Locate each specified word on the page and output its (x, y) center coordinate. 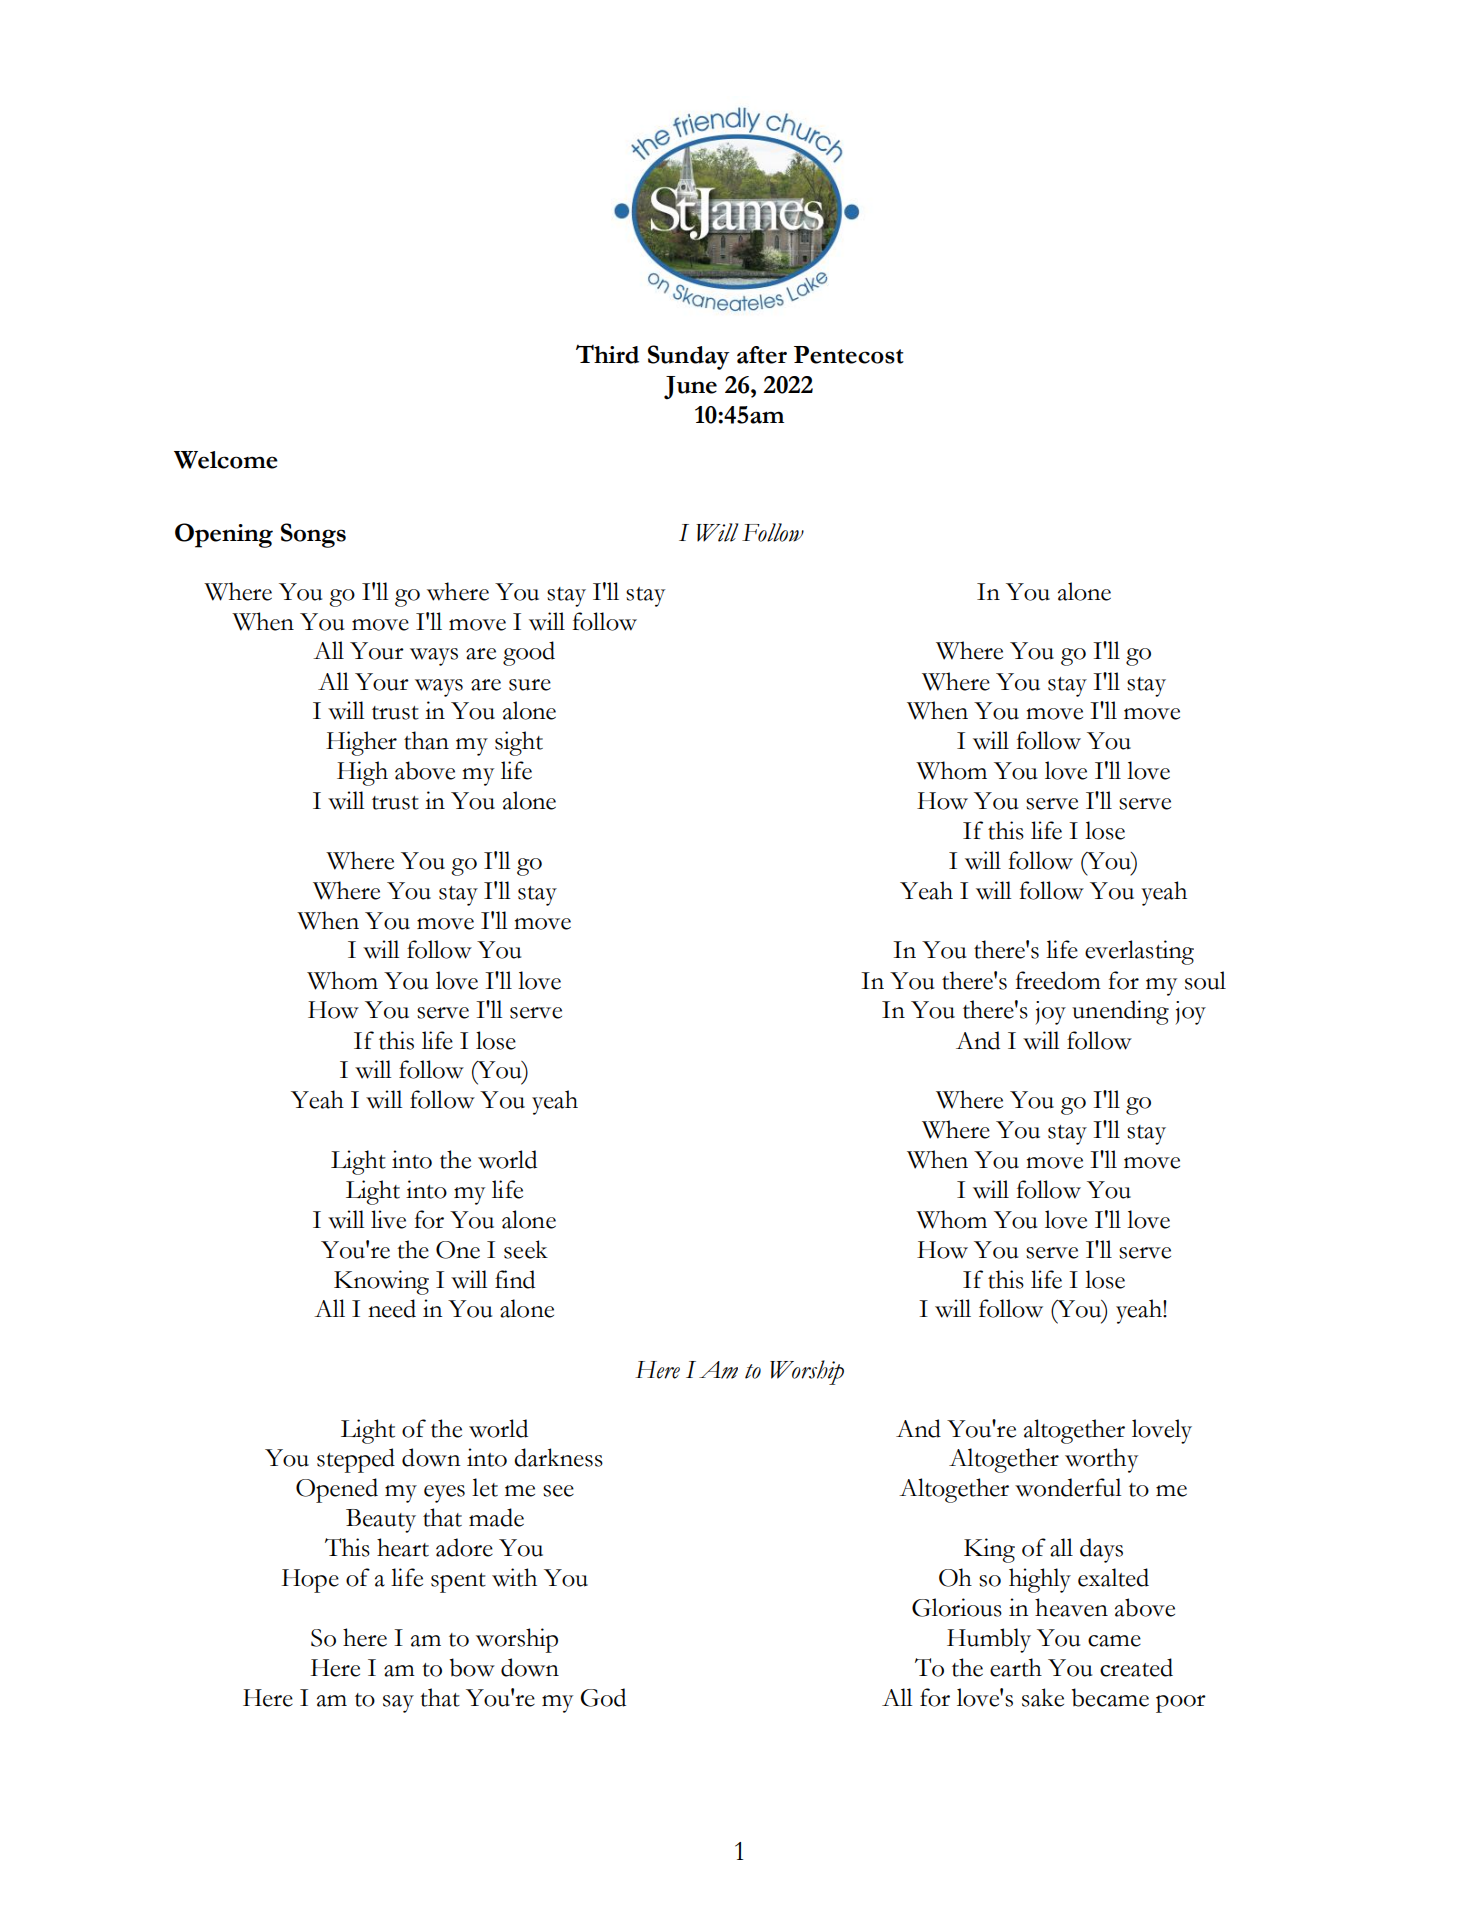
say (398, 1704)
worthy (1101, 1460)
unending (1120, 1012)
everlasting (1139, 952)
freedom (1058, 980)
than (426, 740)
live (388, 1219)
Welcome (226, 460)
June (690, 388)
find (515, 1279)
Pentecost (849, 355)
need (392, 1308)
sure (530, 685)
